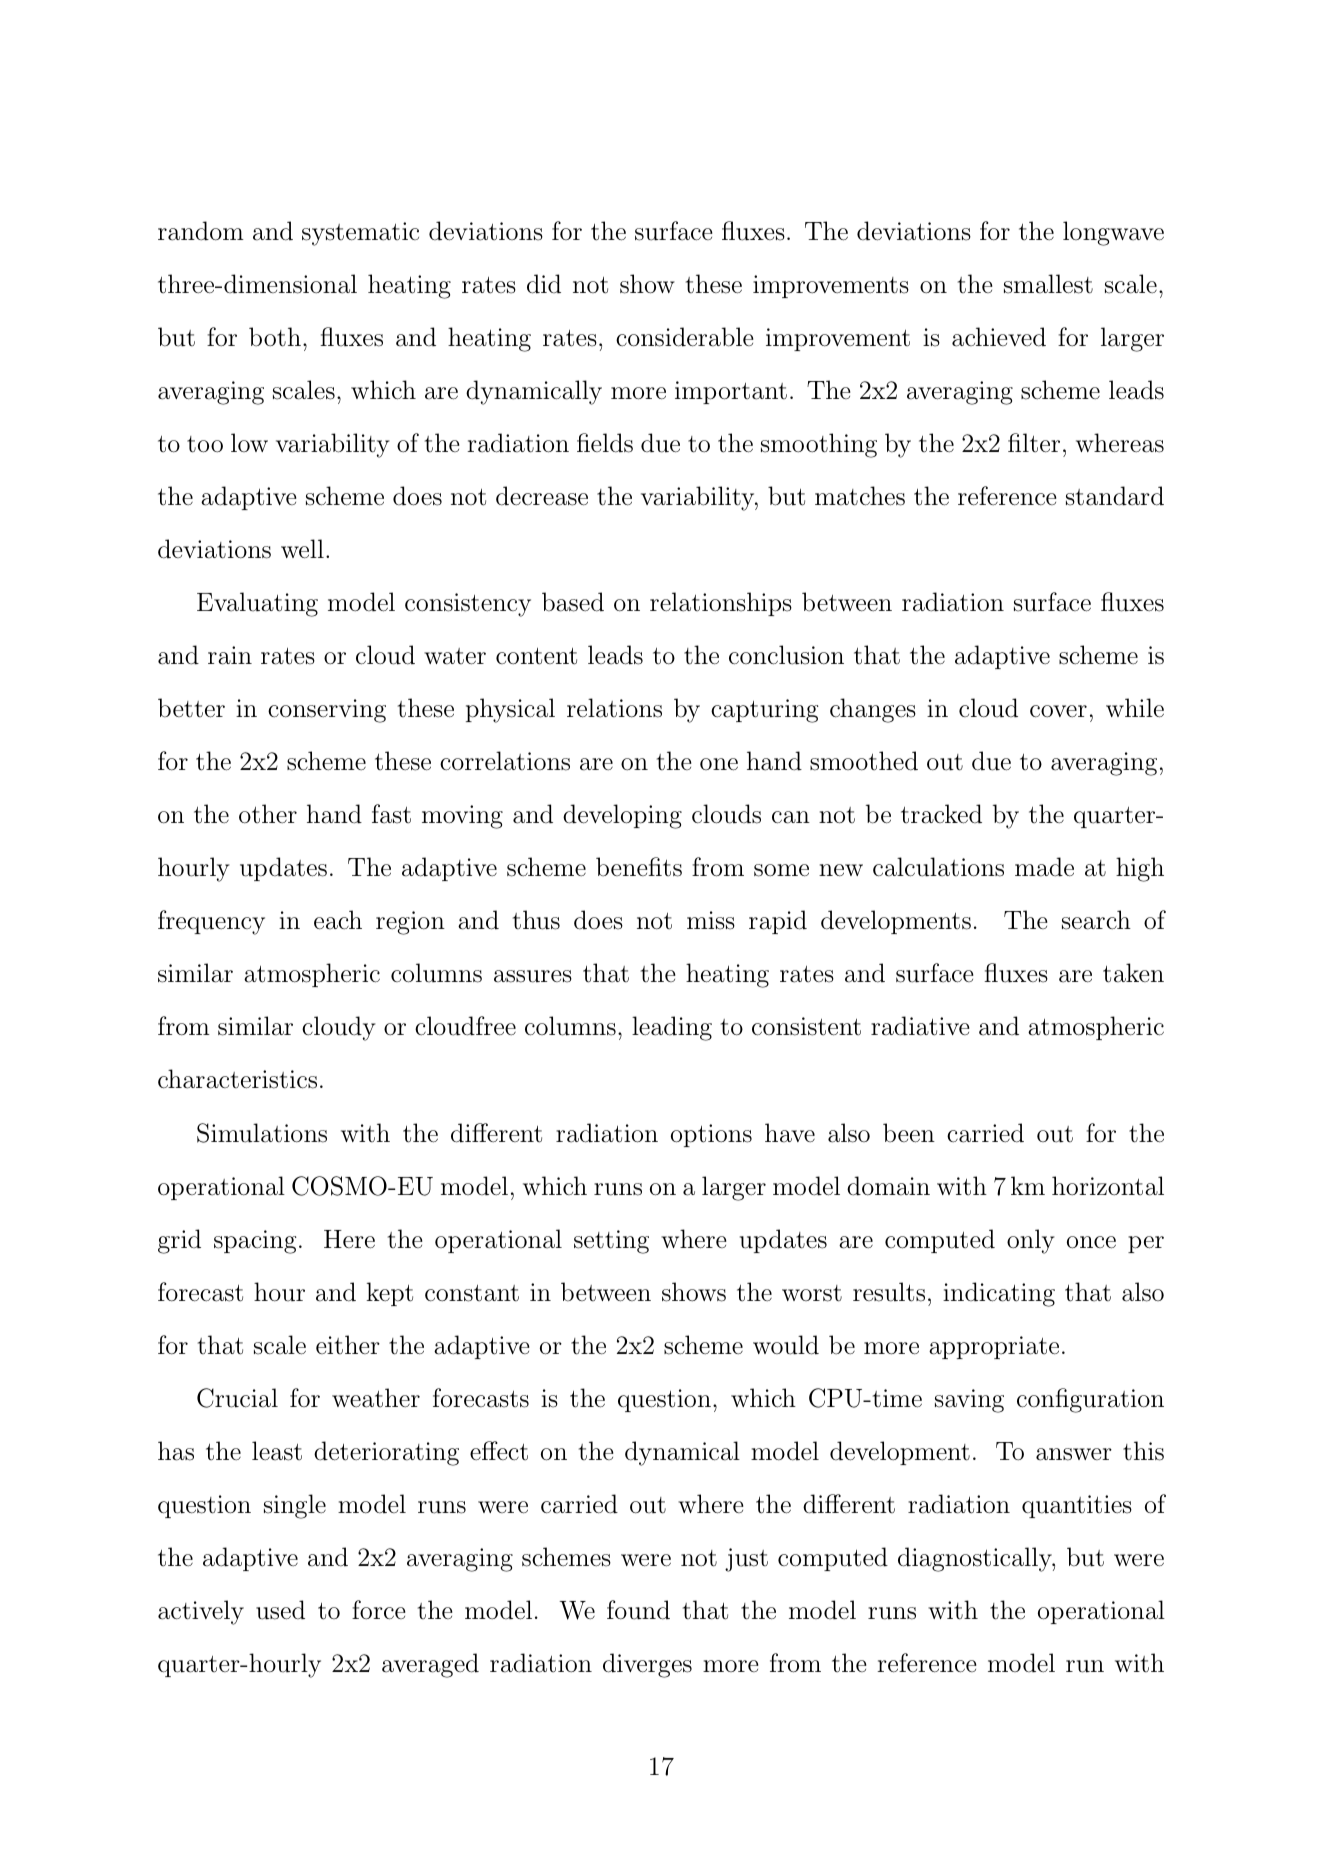 The image size is (1320, 1868). Describe the element at coordinates (1096, 920) in the screenshot. I see `search` at that location.
